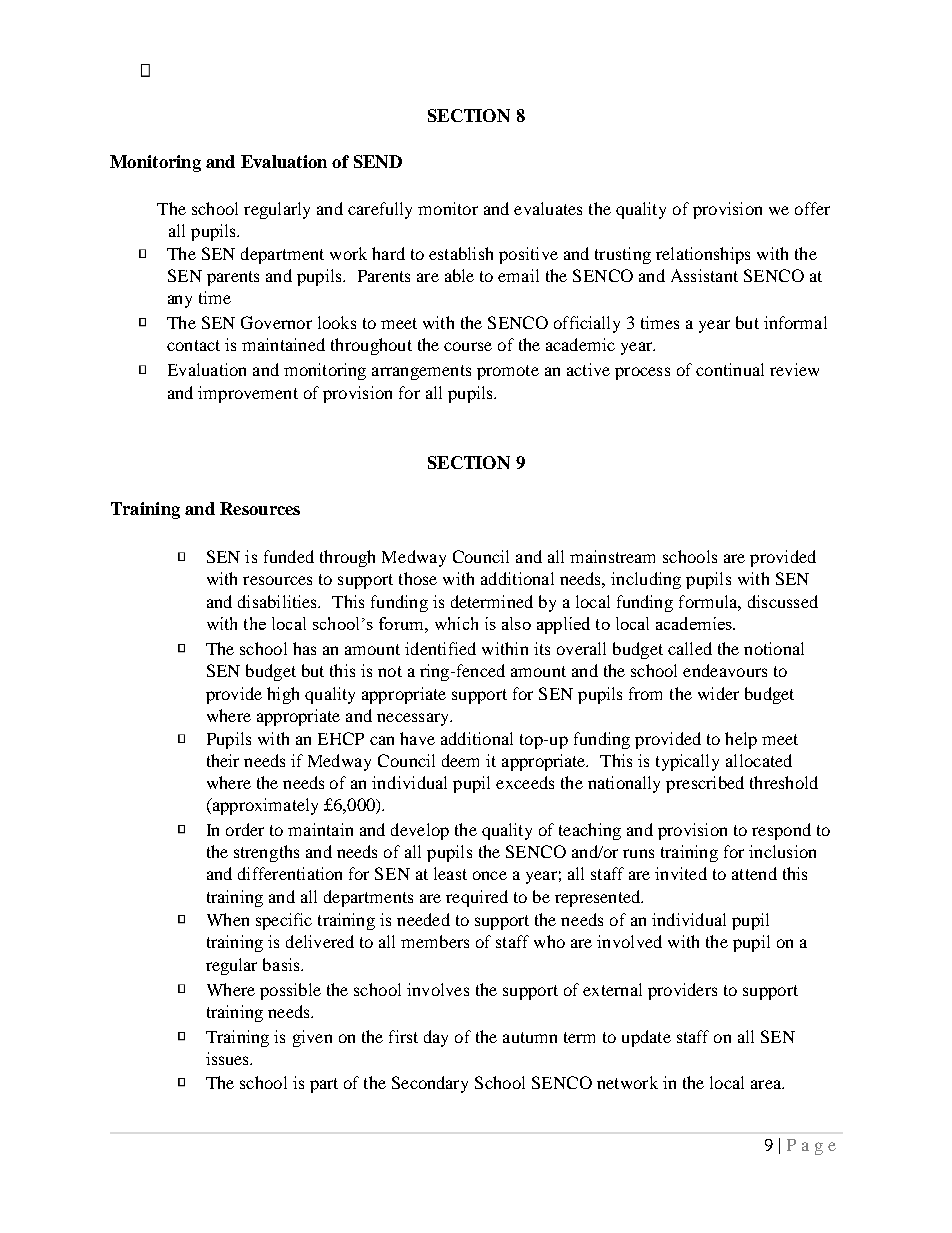 The image size is (952, 1233). Describe the element at coordinates (380, 210) in the page. I see `carefully` at that location.
